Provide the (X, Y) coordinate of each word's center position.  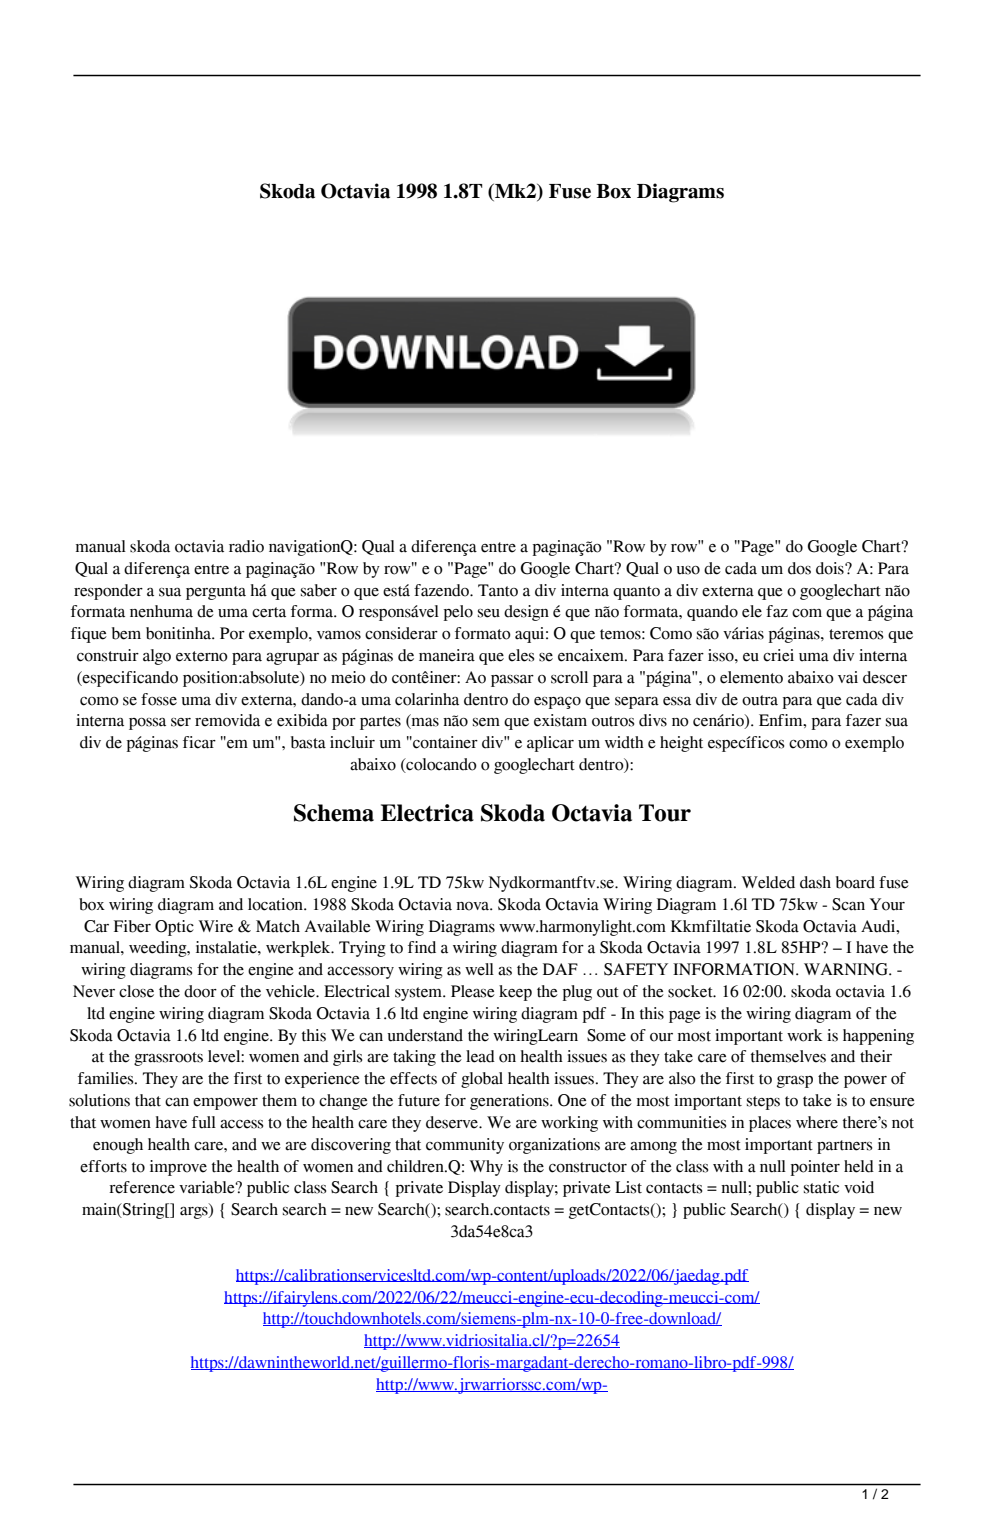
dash (815, 882)
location (276, 904)
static (821, 1187)
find (422, 947)
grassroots (168, 1059)
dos (799, 568)
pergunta (216, 593)
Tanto (498, 590)
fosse (159, 699)
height (681, 744)
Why (486, 1168)
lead (480, 1056)
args (195, 1213)
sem (486, 722)
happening (878, 1037)
